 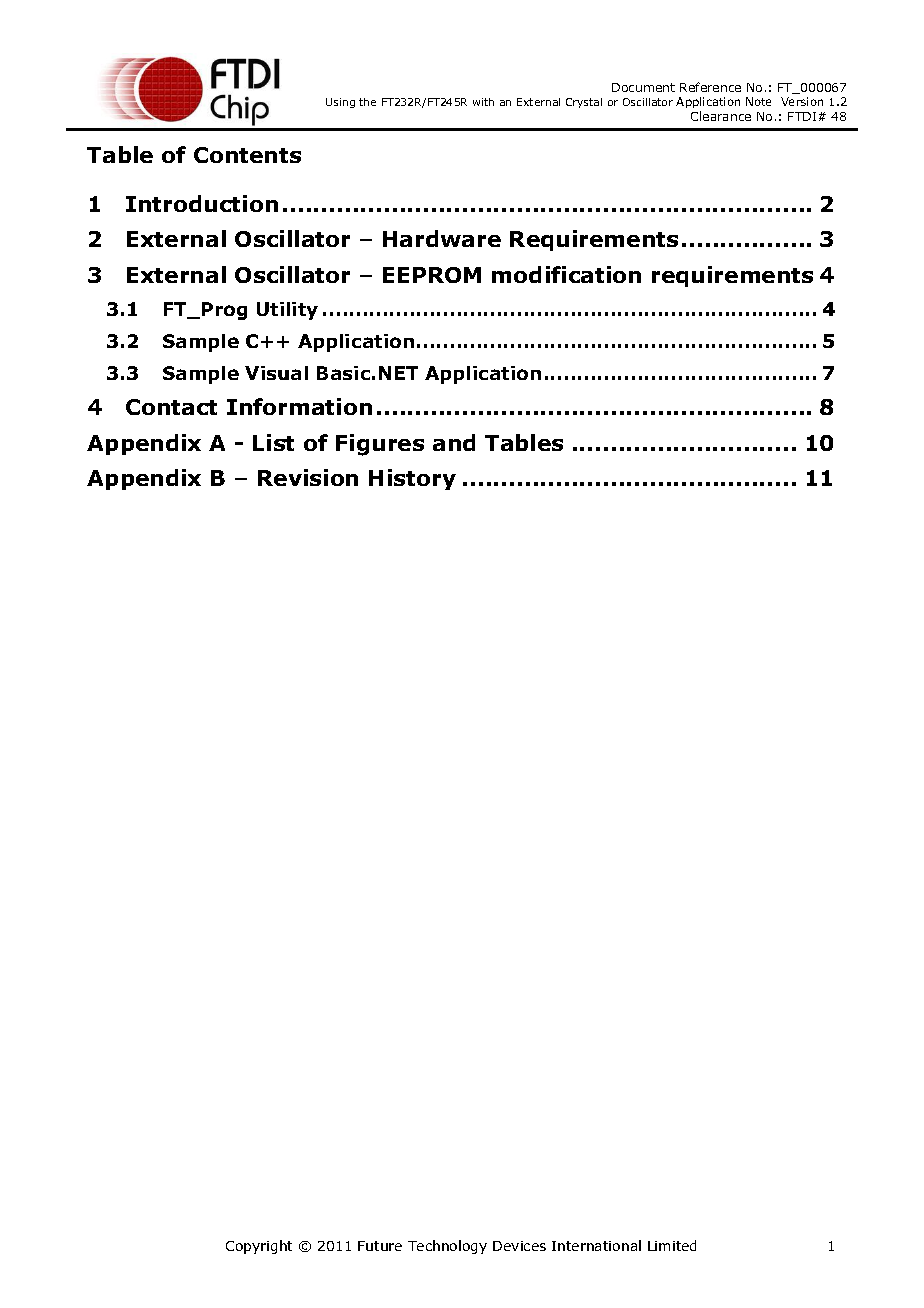 I want to click on with, so click(x=483, y=102).
